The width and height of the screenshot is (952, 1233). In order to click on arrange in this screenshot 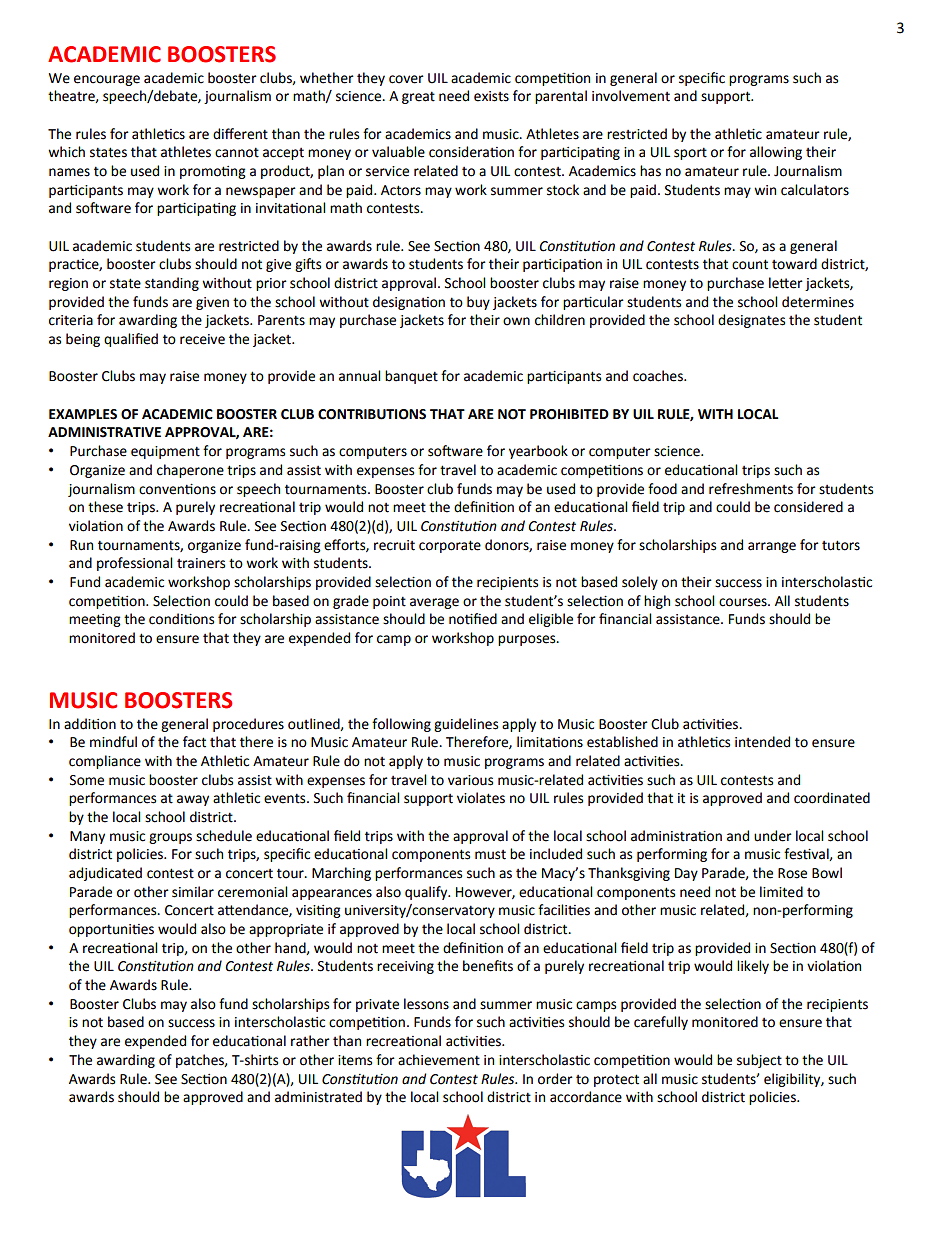, I will do `click(772, 547)`.
